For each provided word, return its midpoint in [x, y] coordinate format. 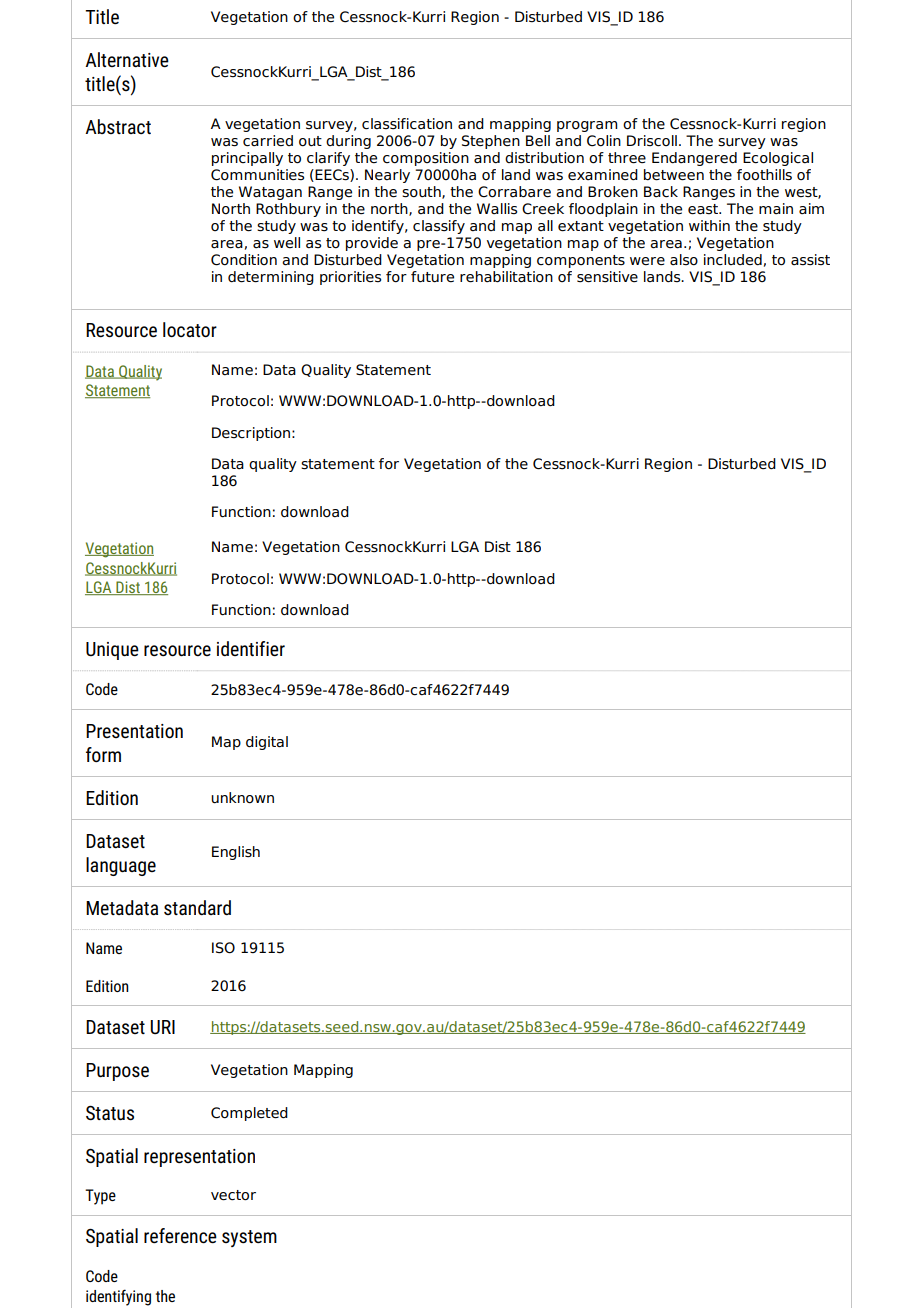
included [733, 260]
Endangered [694, 159]
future [432, 277]
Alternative [127, 59]
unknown [242, 798]
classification [407, 124]
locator [190, 329]
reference [180, 1235]
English [236, 853]
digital [267, 743]
